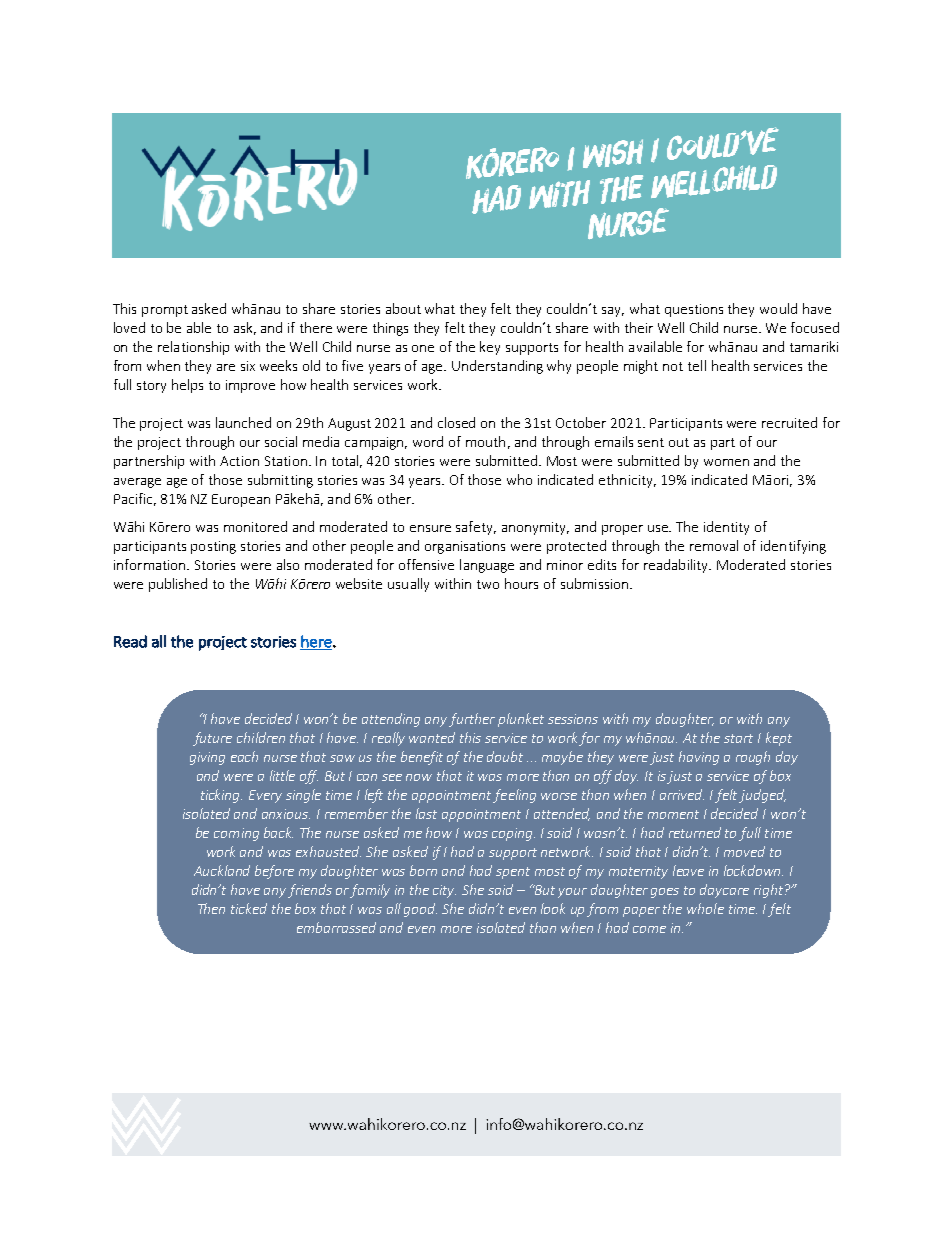 Image resolution: width=952 pixels, height=1233 pixels. Describe the element at coordinates (694, 310) in the screenshot. I see `questions` at that location.
